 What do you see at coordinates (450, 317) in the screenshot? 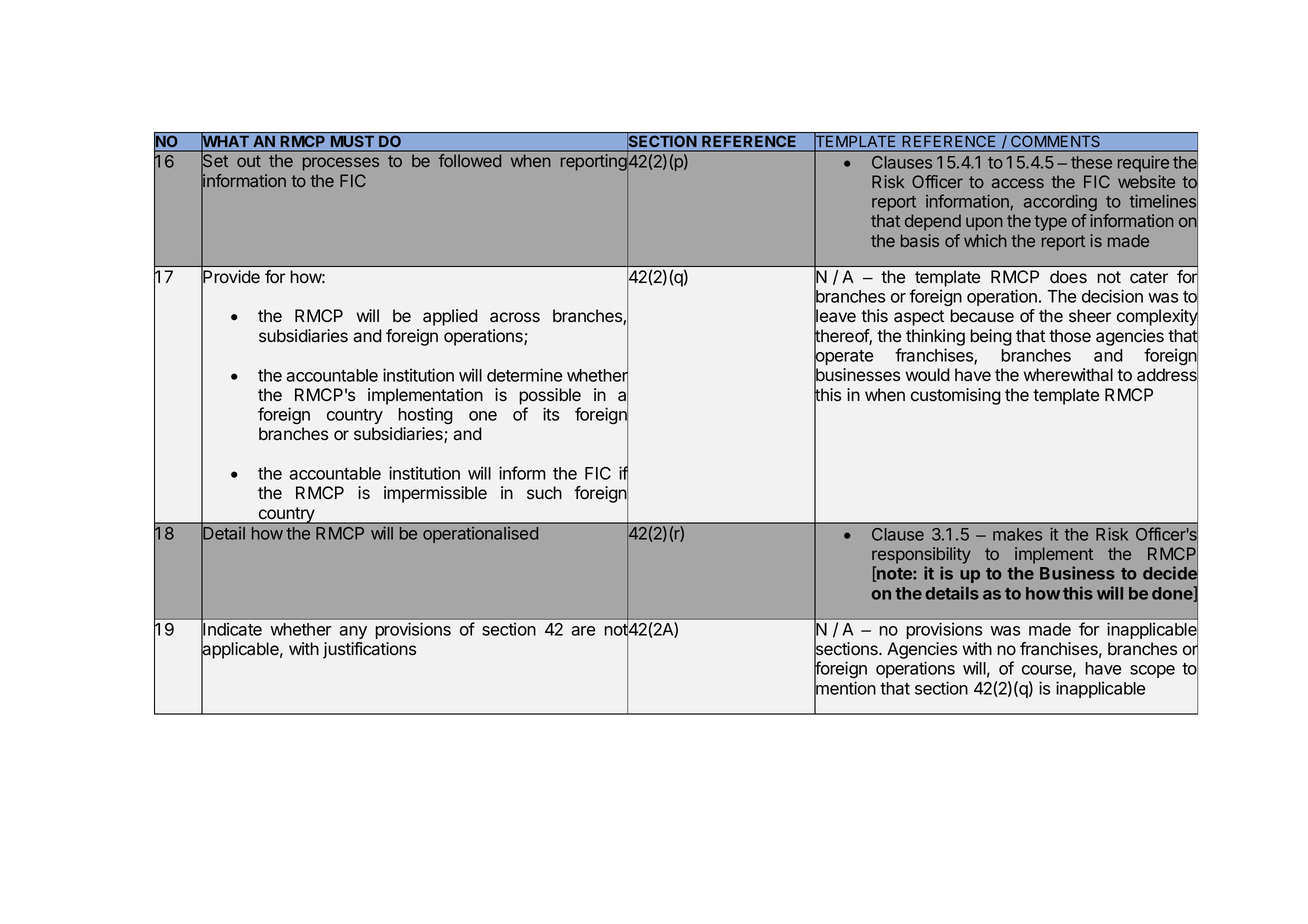
I see `applied` at bounding box center [450, 317].
